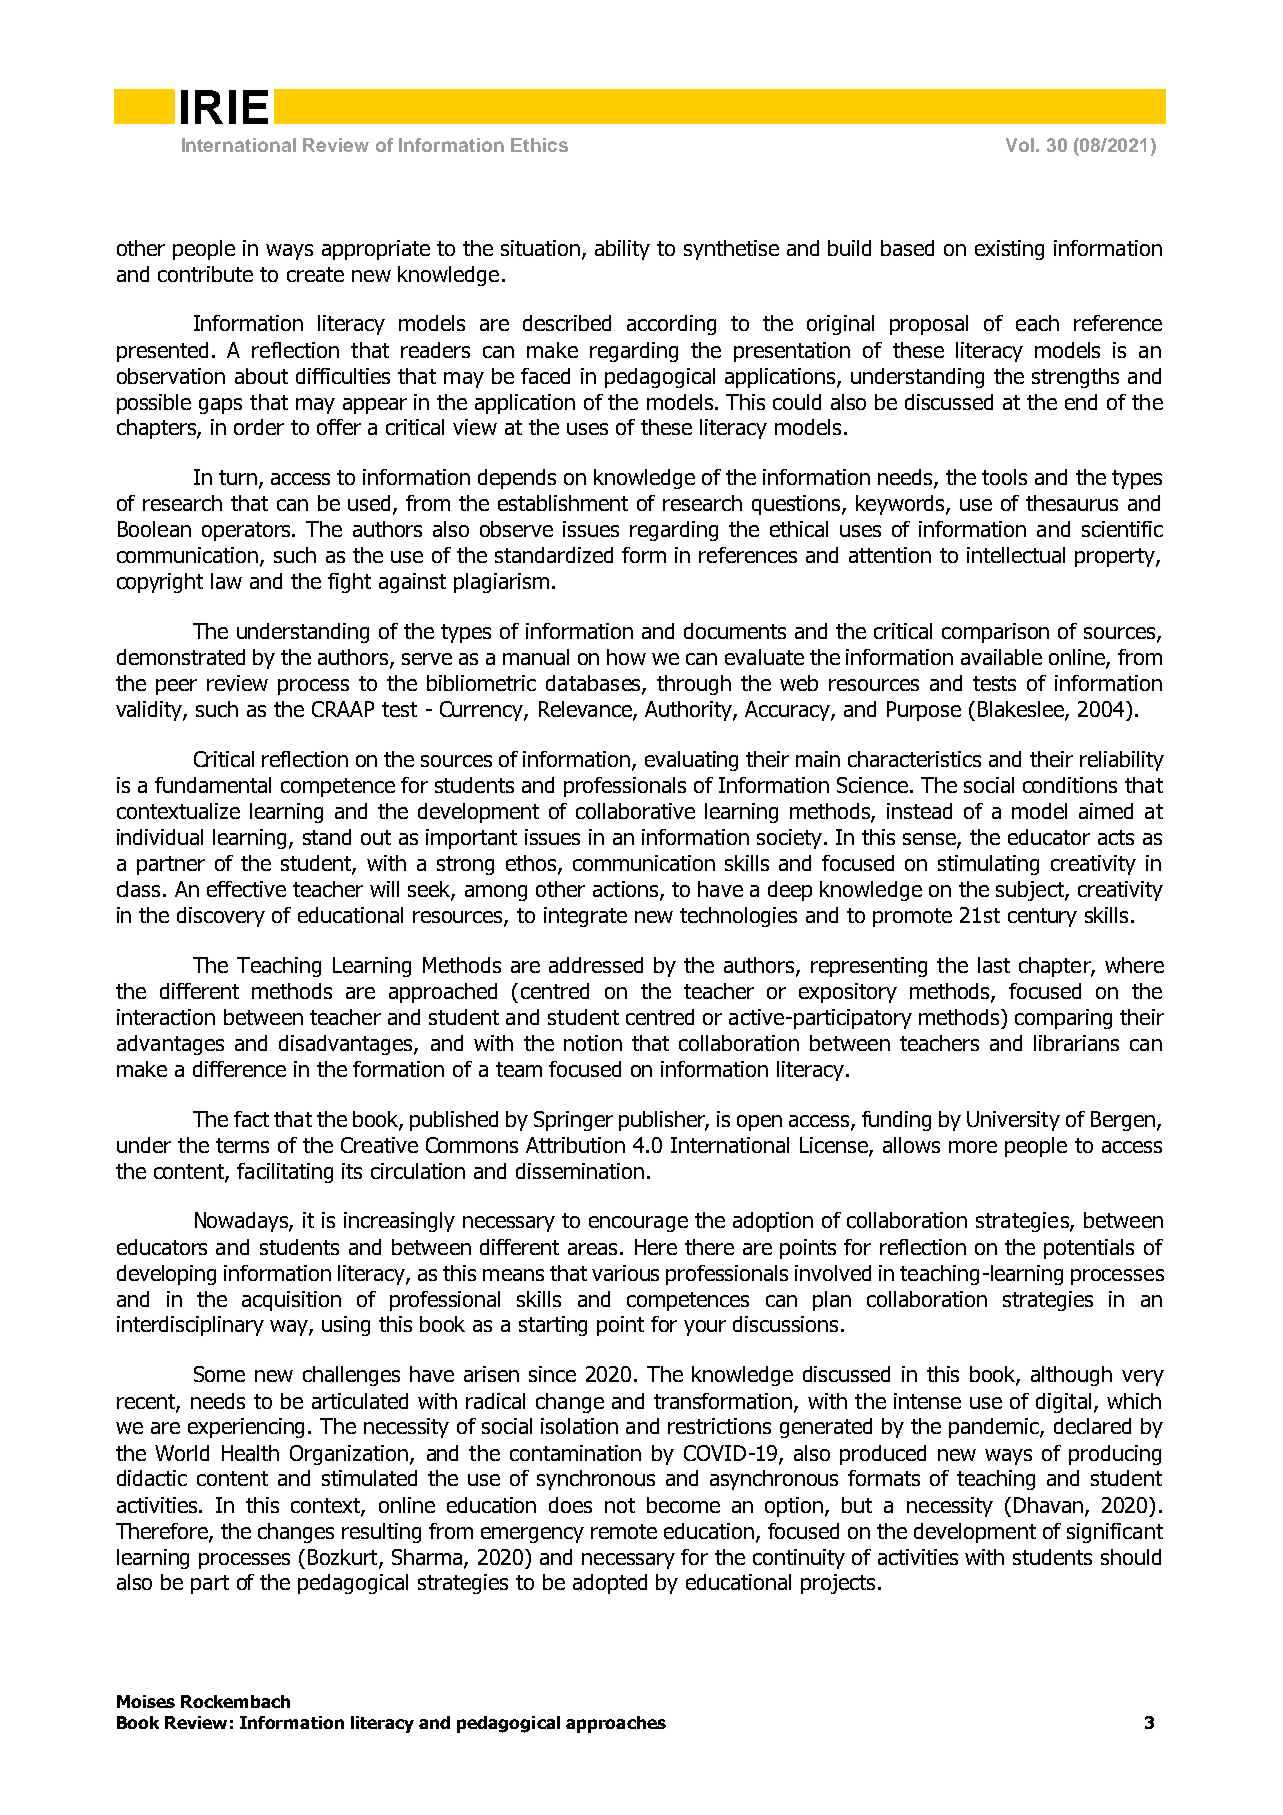  I want to click on Ethics, so click(539, 145).
